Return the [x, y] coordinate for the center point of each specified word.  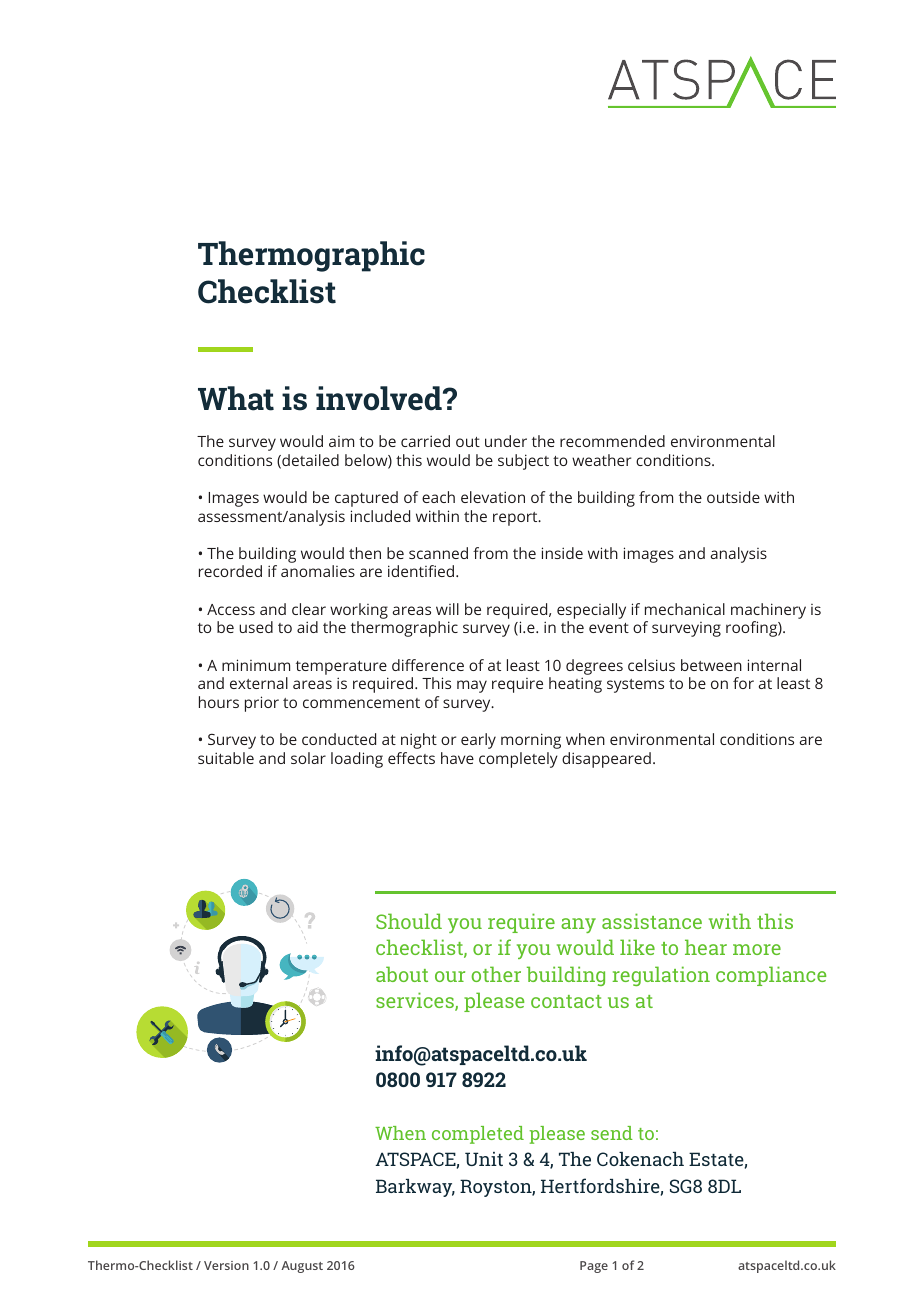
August [302, 1267]
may [472, 686]
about [402, 974]
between [711, 665]
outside [733, 497]
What [236, 398]
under [506, 441]
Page [594, 1267]
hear [706, 947]
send [612, 1133]
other [496, 974]
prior [262, 704]
